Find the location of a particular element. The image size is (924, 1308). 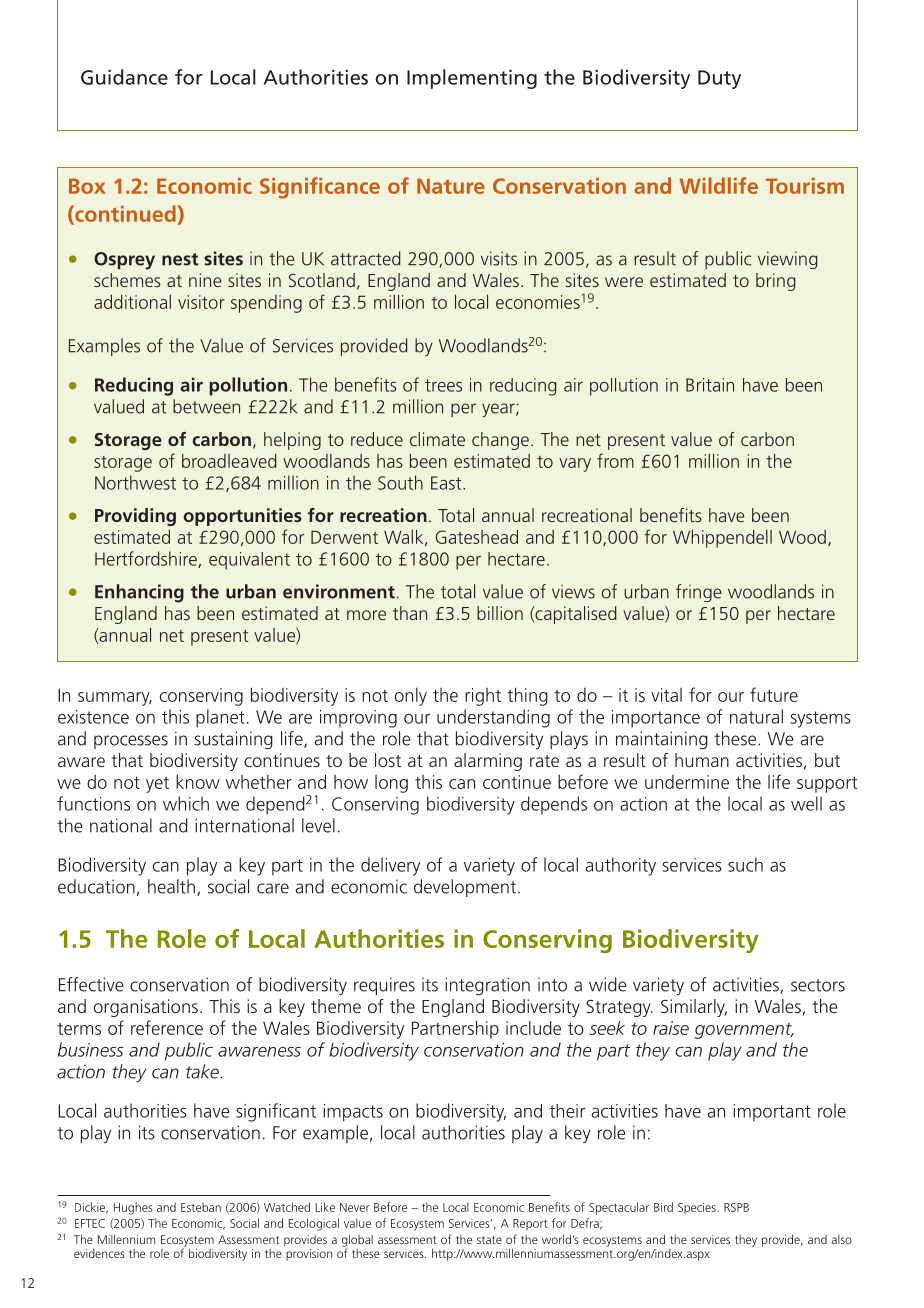

state is located at coordinates (489, 1240).
